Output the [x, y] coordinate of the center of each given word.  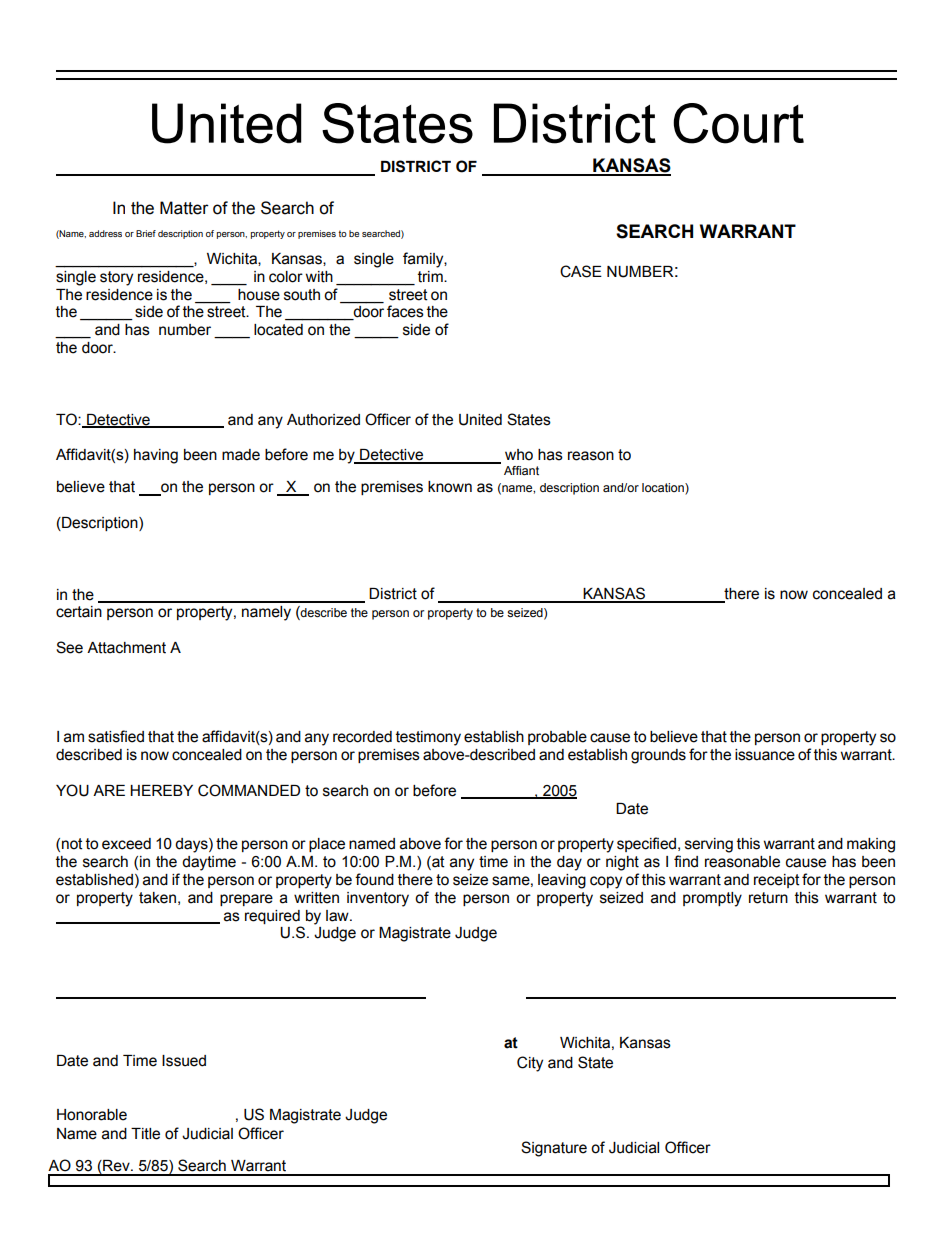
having [156, 456]
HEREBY [161, 790]
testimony [428, 738]
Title [145, 1134]
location [664, 489]
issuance [765, 755]
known [450, 487]
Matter [184, 208]
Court [738, 123]
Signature [554, 1149]
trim [431, 277]
